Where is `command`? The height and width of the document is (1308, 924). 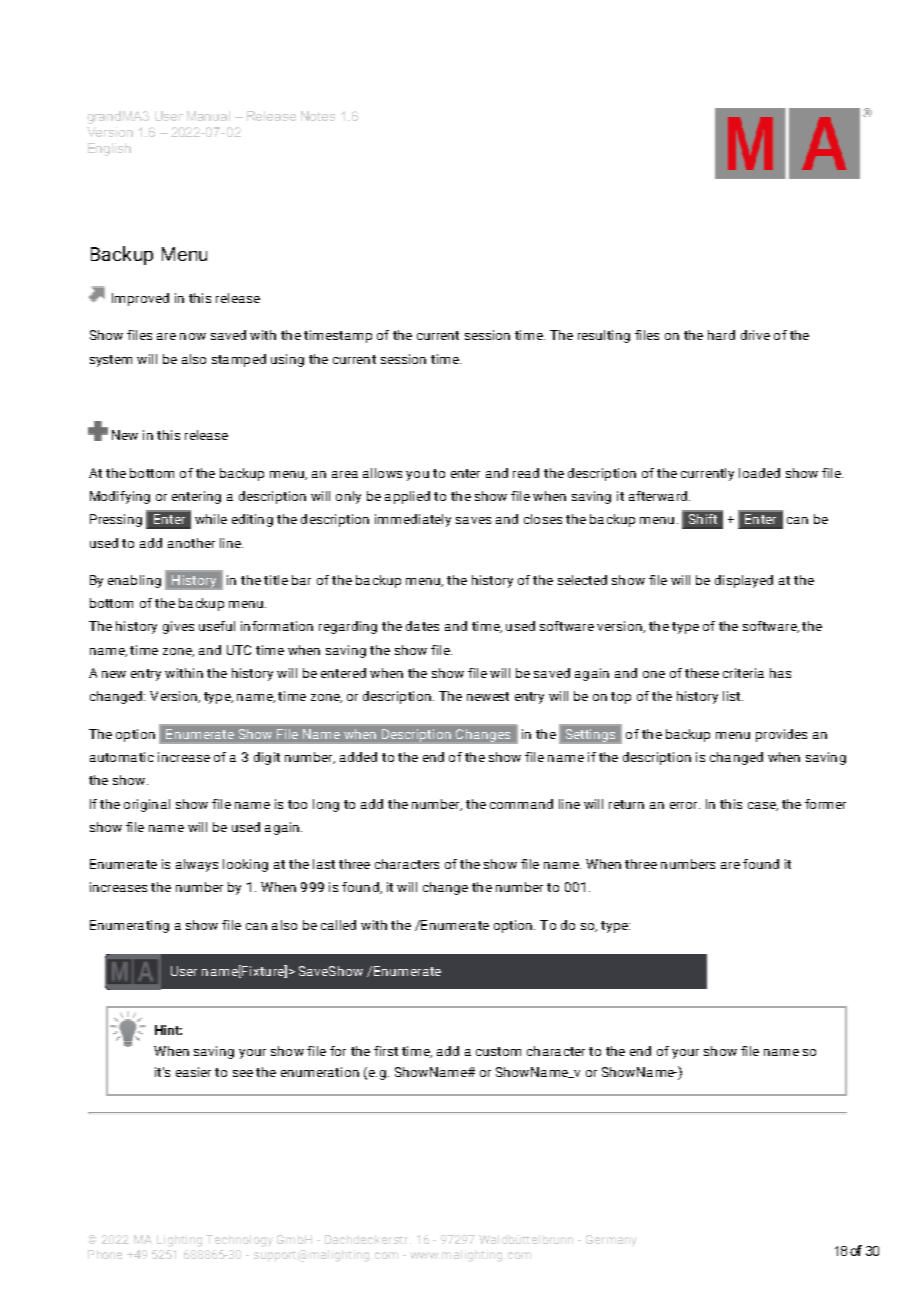
command is located at coordinates (521, 804).
